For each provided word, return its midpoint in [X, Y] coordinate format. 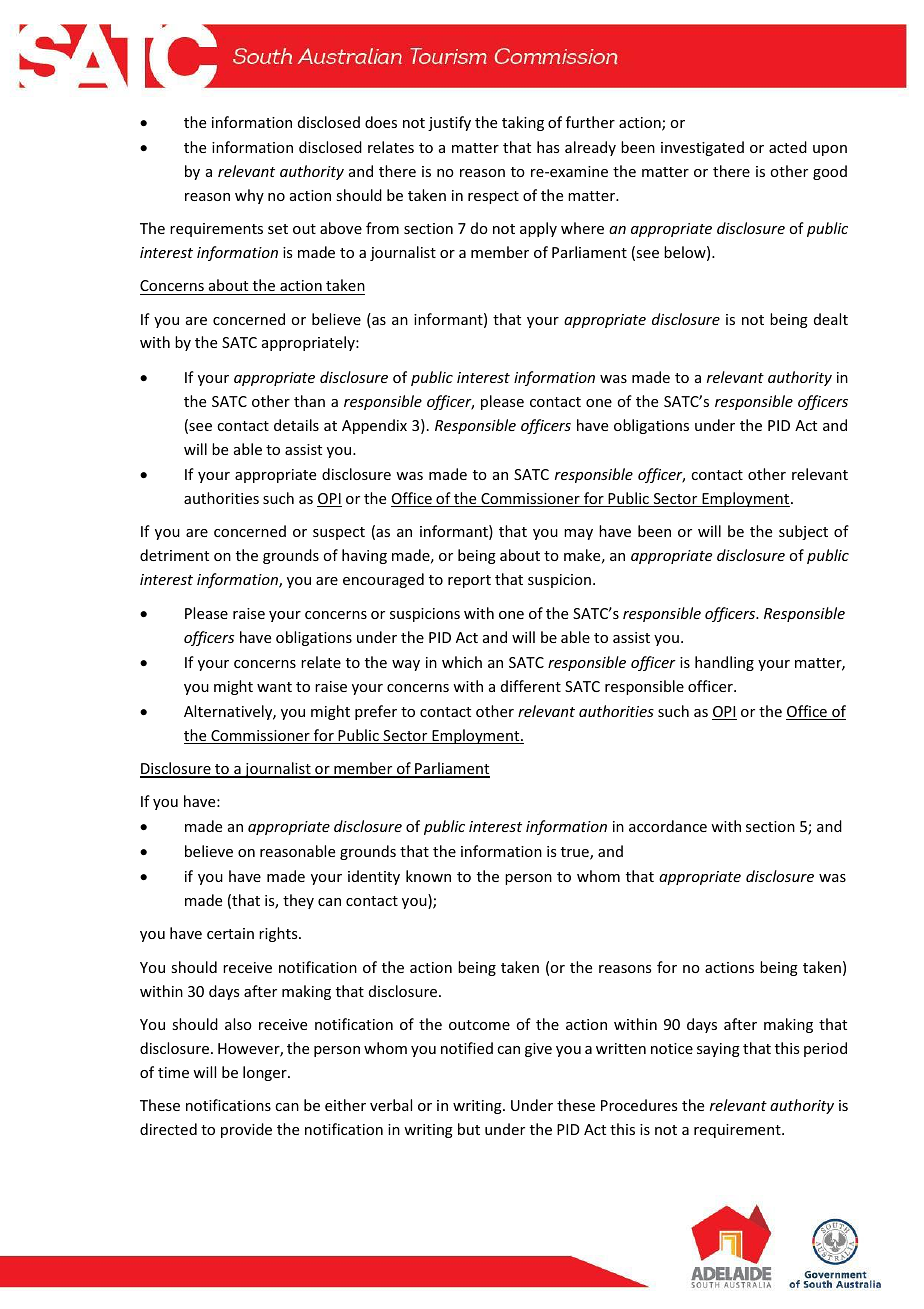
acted [788, 147]
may [578, 534]
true [576, 853]
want [274, 687]
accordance [668, 826]
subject [803, 532]
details [296, 425]
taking [523, 123]
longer [266, 1073]
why [249, 196]
